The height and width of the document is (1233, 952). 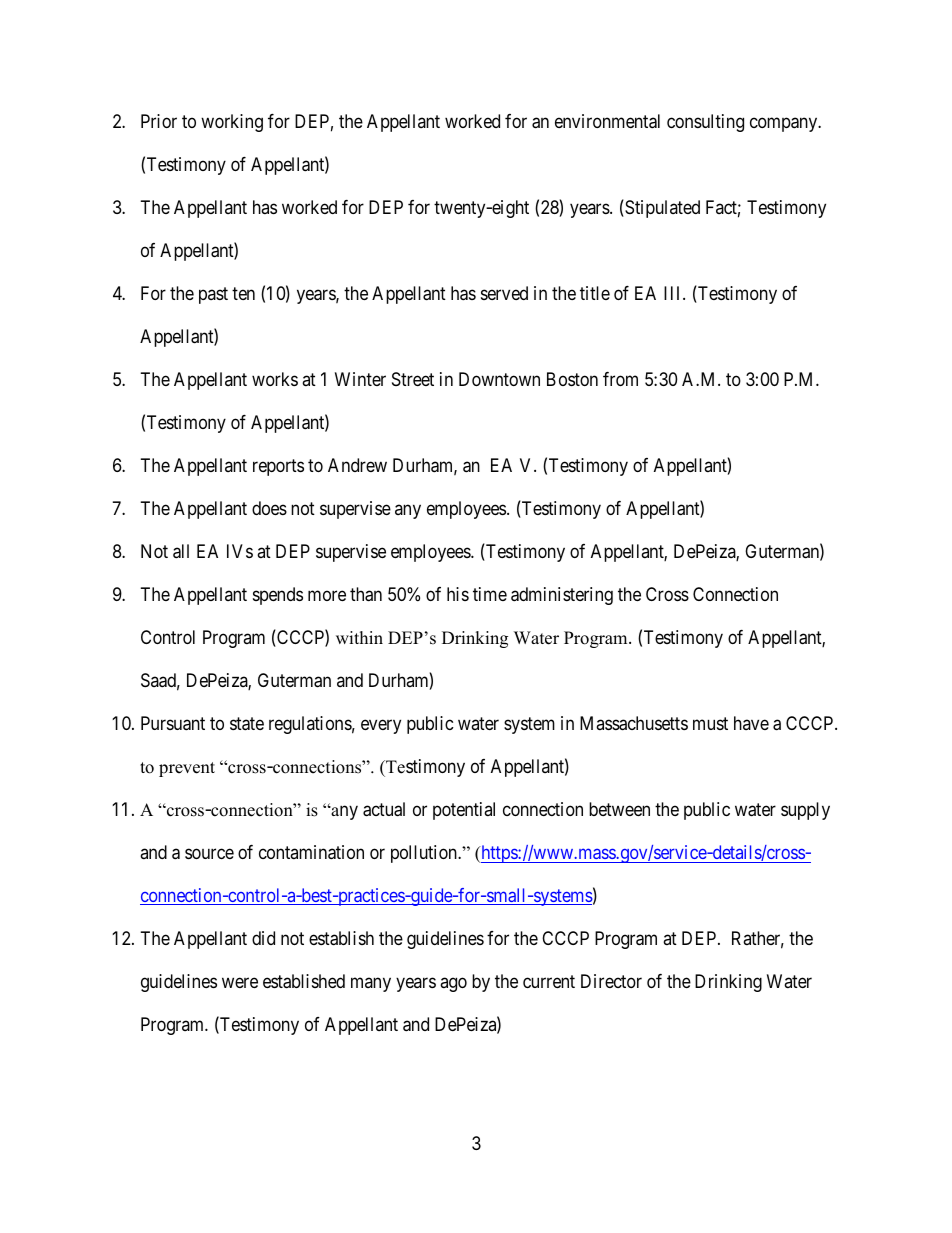 I want to click on supply, so click(x=805, y=811).
